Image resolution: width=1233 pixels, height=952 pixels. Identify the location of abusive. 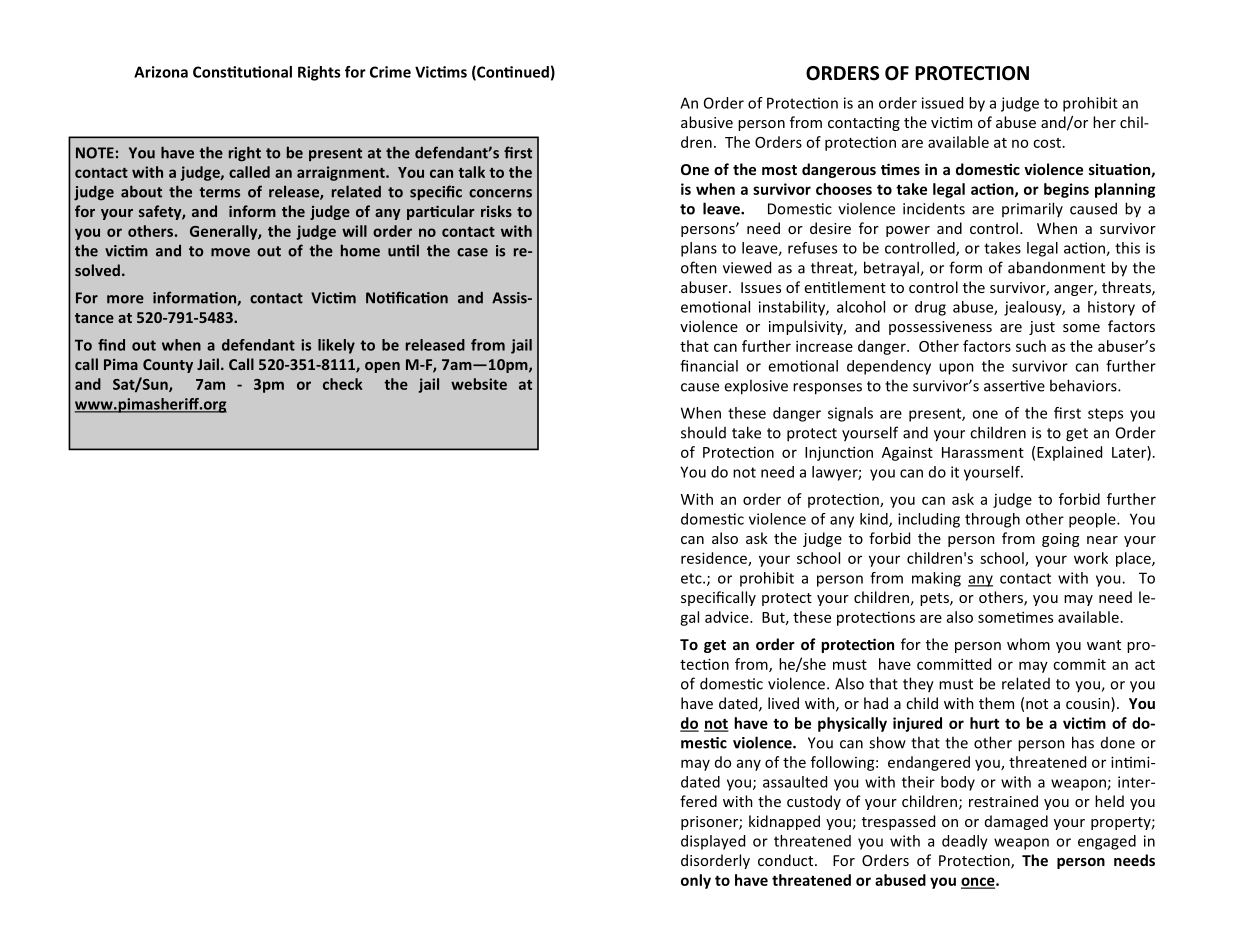
(707, 122).
